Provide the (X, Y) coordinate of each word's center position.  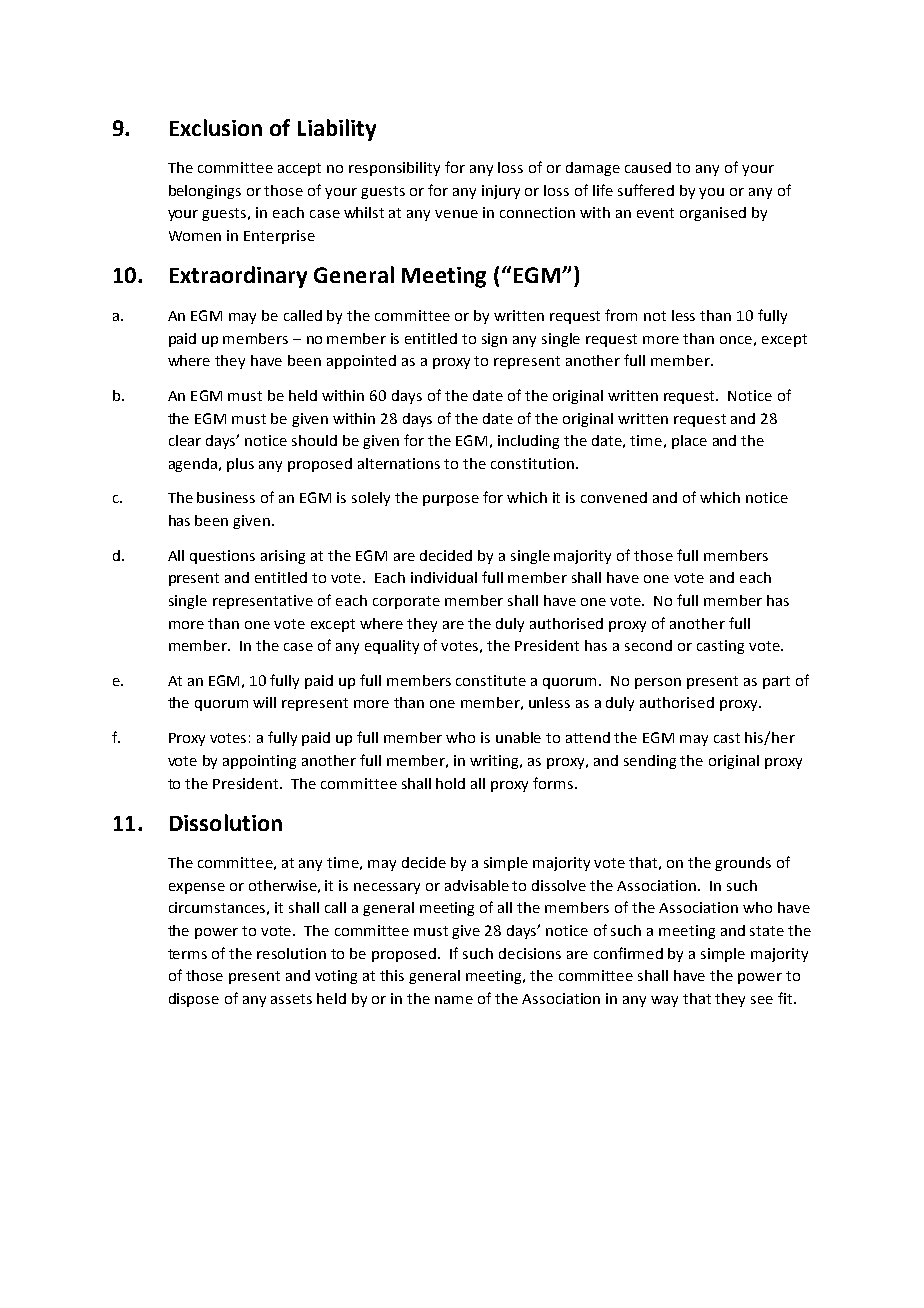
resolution (291, 953)
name (454, 1000)
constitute (491, 680)
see (762, 1000)
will (264, 702)
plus (240, 465)
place (689, 442)
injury (501, 192)
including (528, 442)
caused (648, 167)
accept (299, 169)
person (658, 683)
